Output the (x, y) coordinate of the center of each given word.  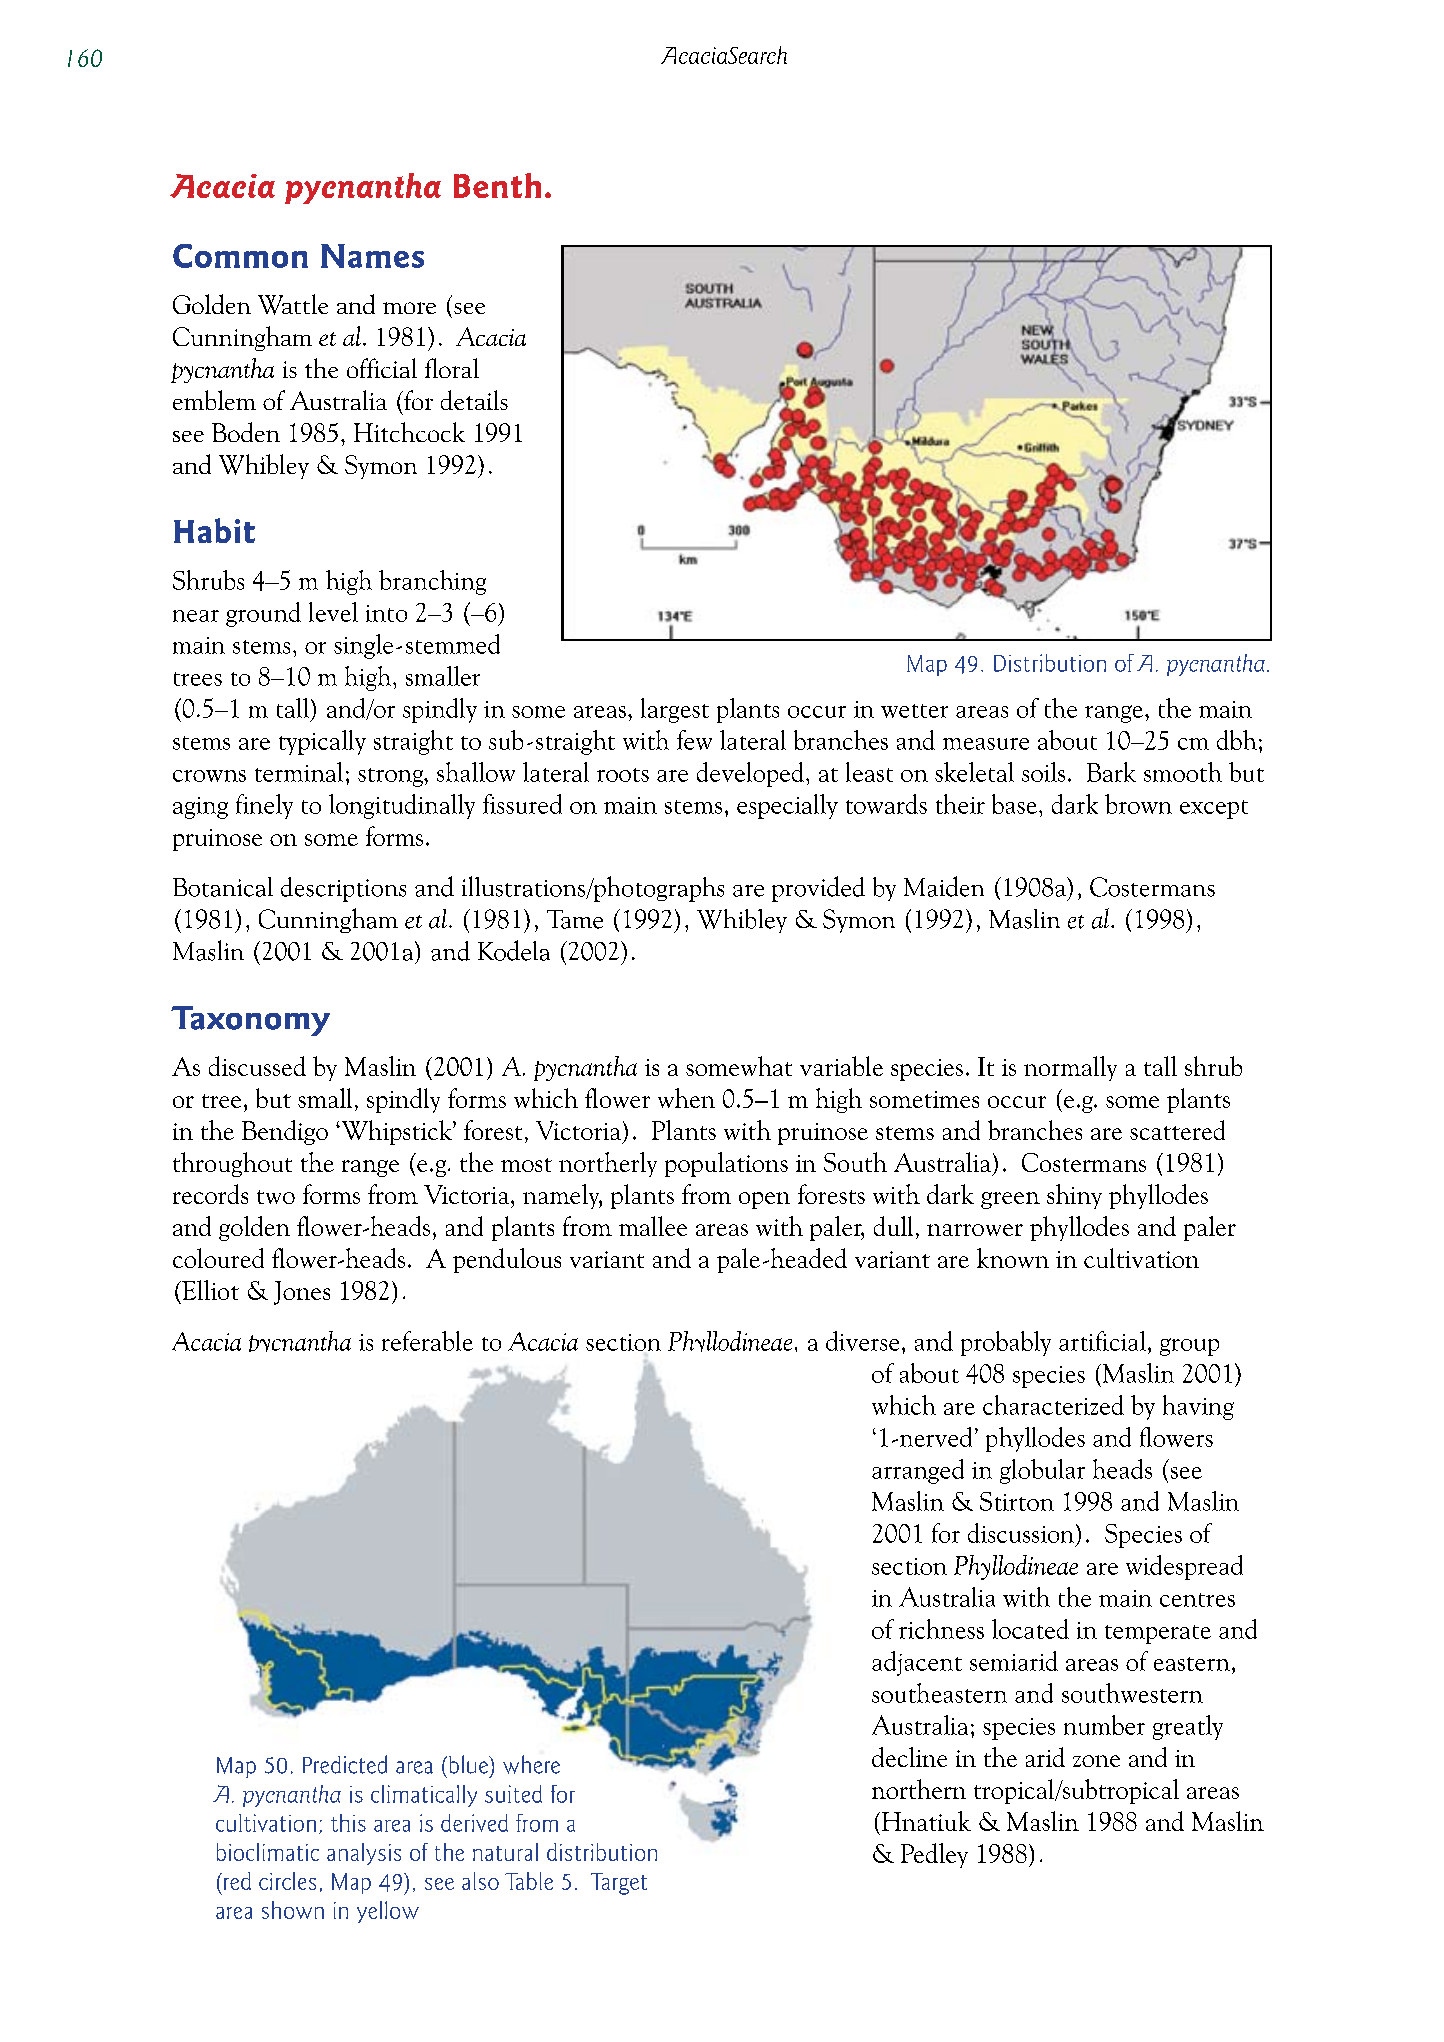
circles (287, 1881)
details (474, 400)
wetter (914, 711)
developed (750, 774)
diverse (862, 1341)
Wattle (293, 304)
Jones (302, 1293)
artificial (1102, 1341)
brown (1138, 804)
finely (264, 806)
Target (619, 1884)
